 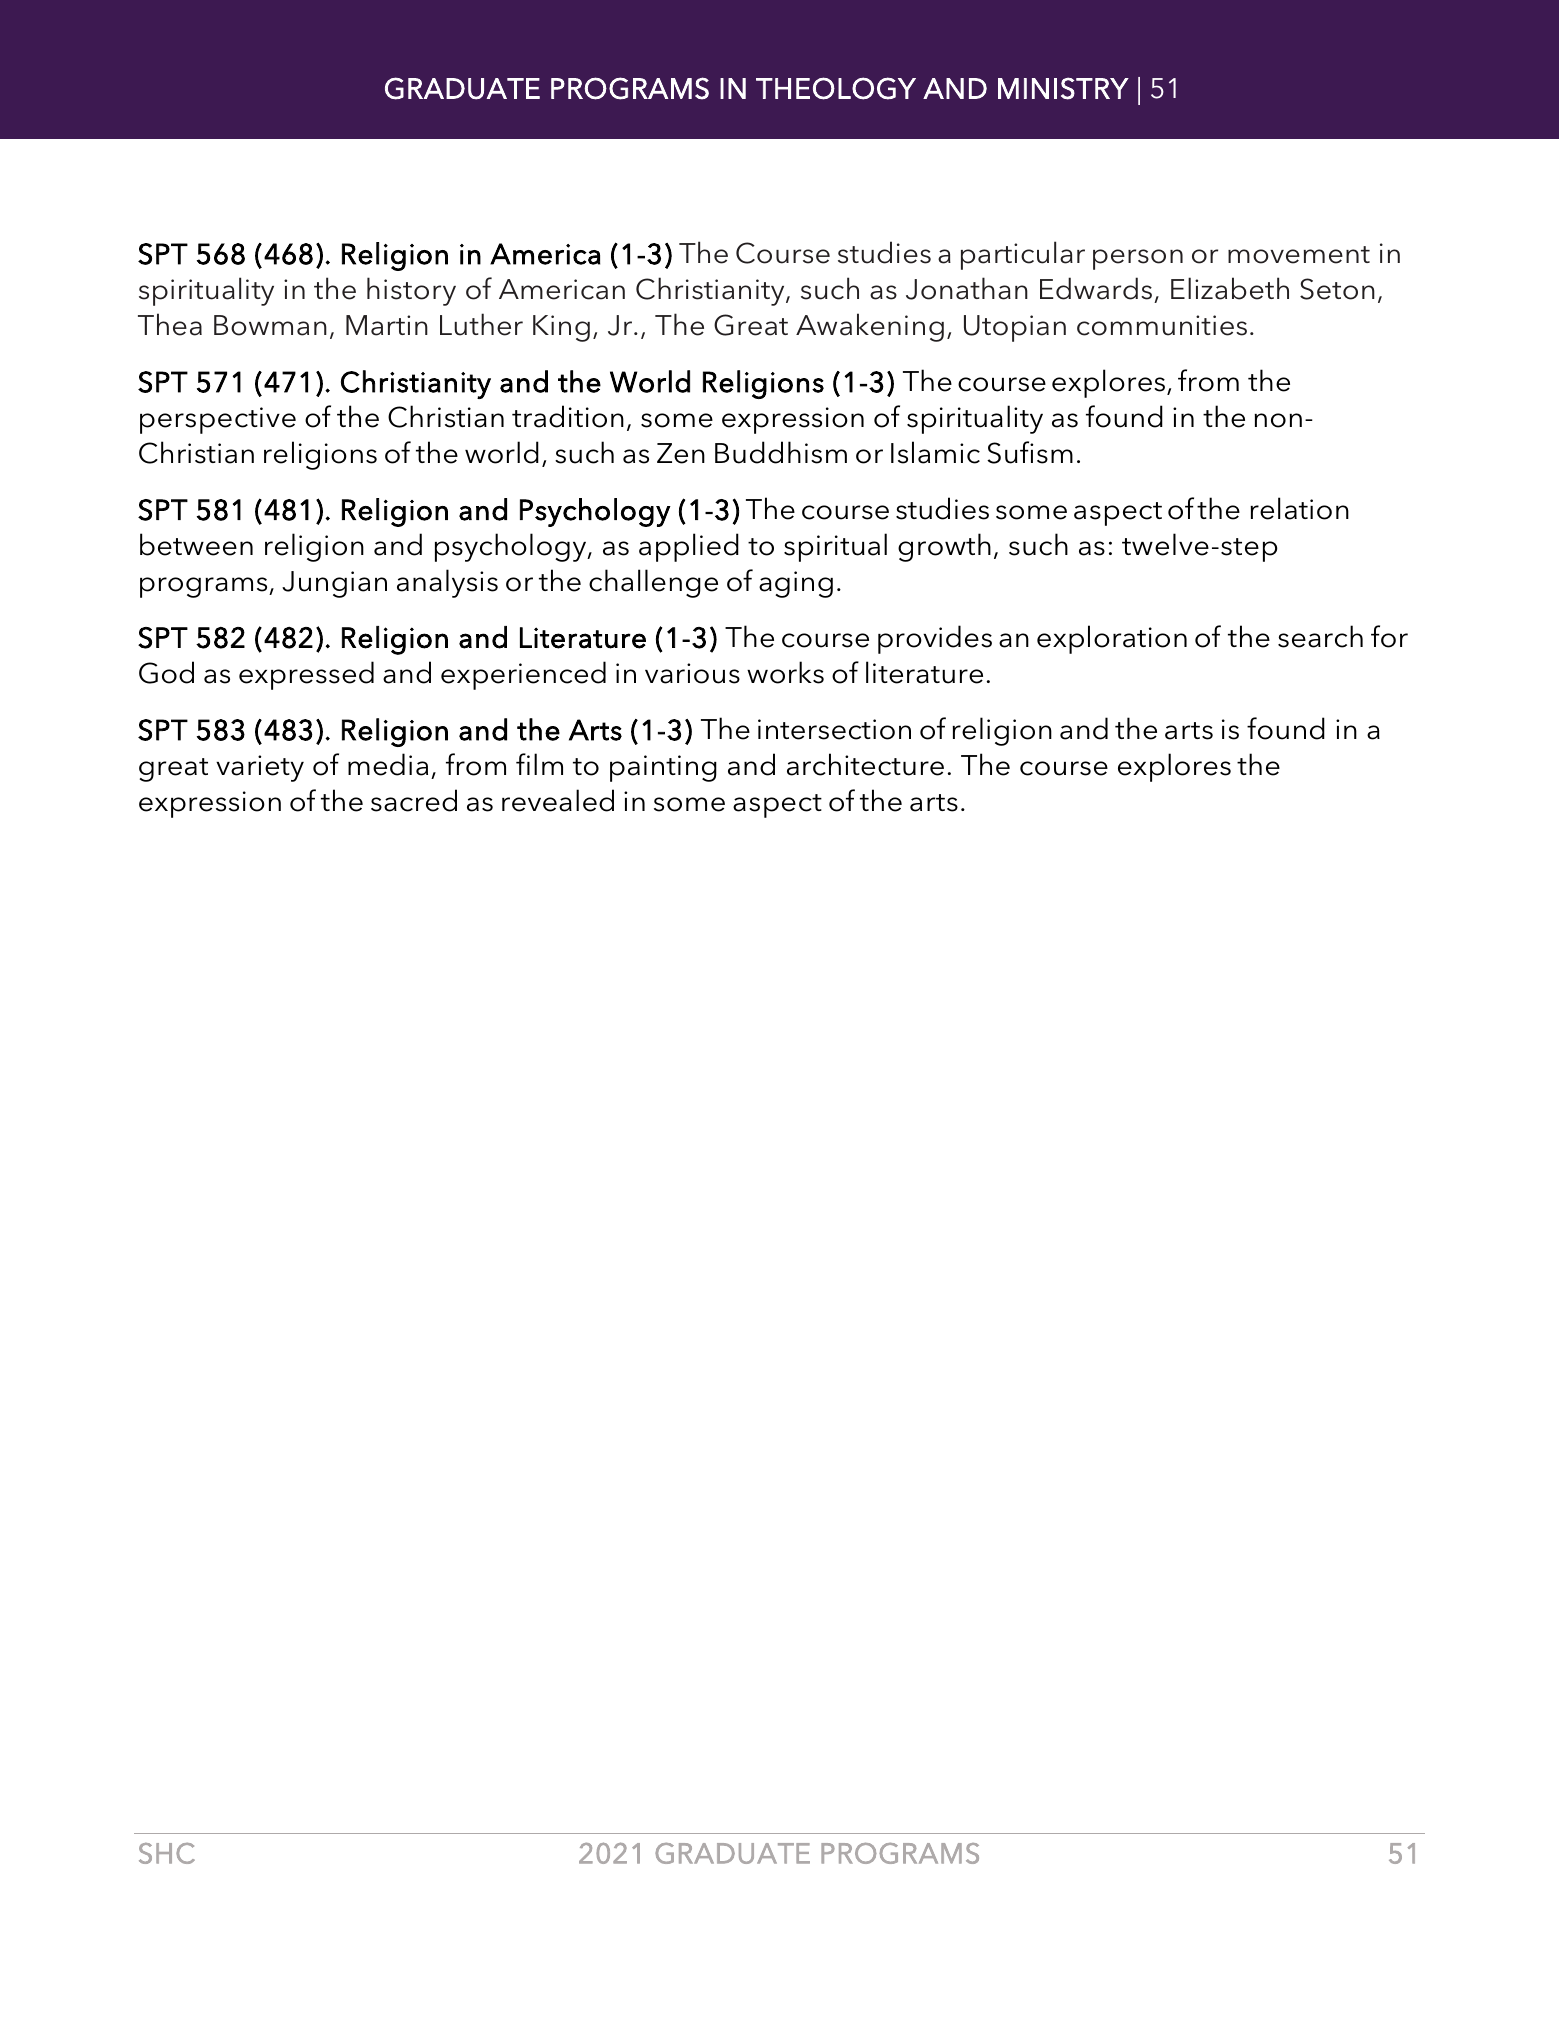 What do you see at coordinates (167, 1853) in the image?
I see `SHC` at bounding box center [167, 1853].
